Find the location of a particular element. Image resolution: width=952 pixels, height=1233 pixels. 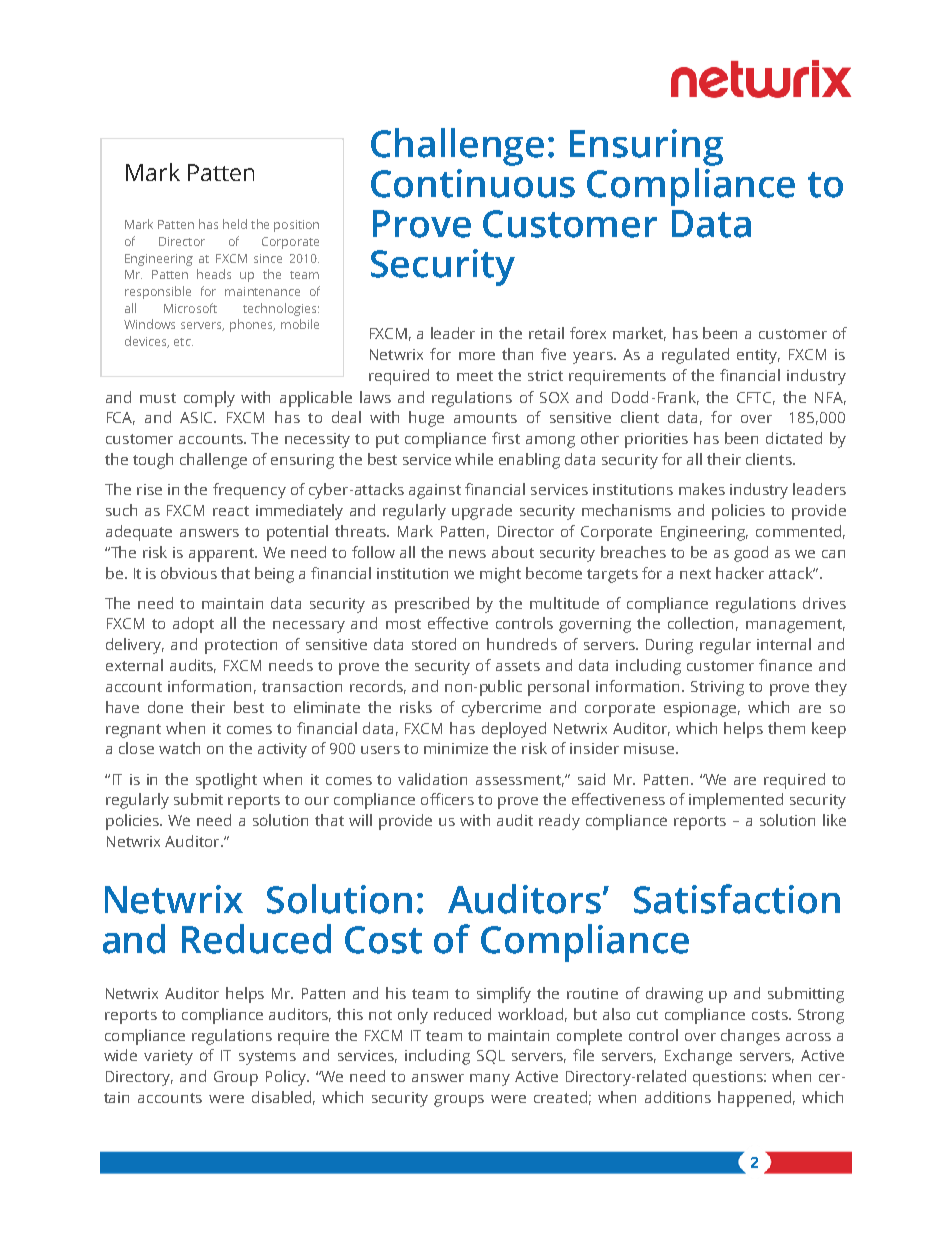

amounts is located at coordinates (485, 418).
